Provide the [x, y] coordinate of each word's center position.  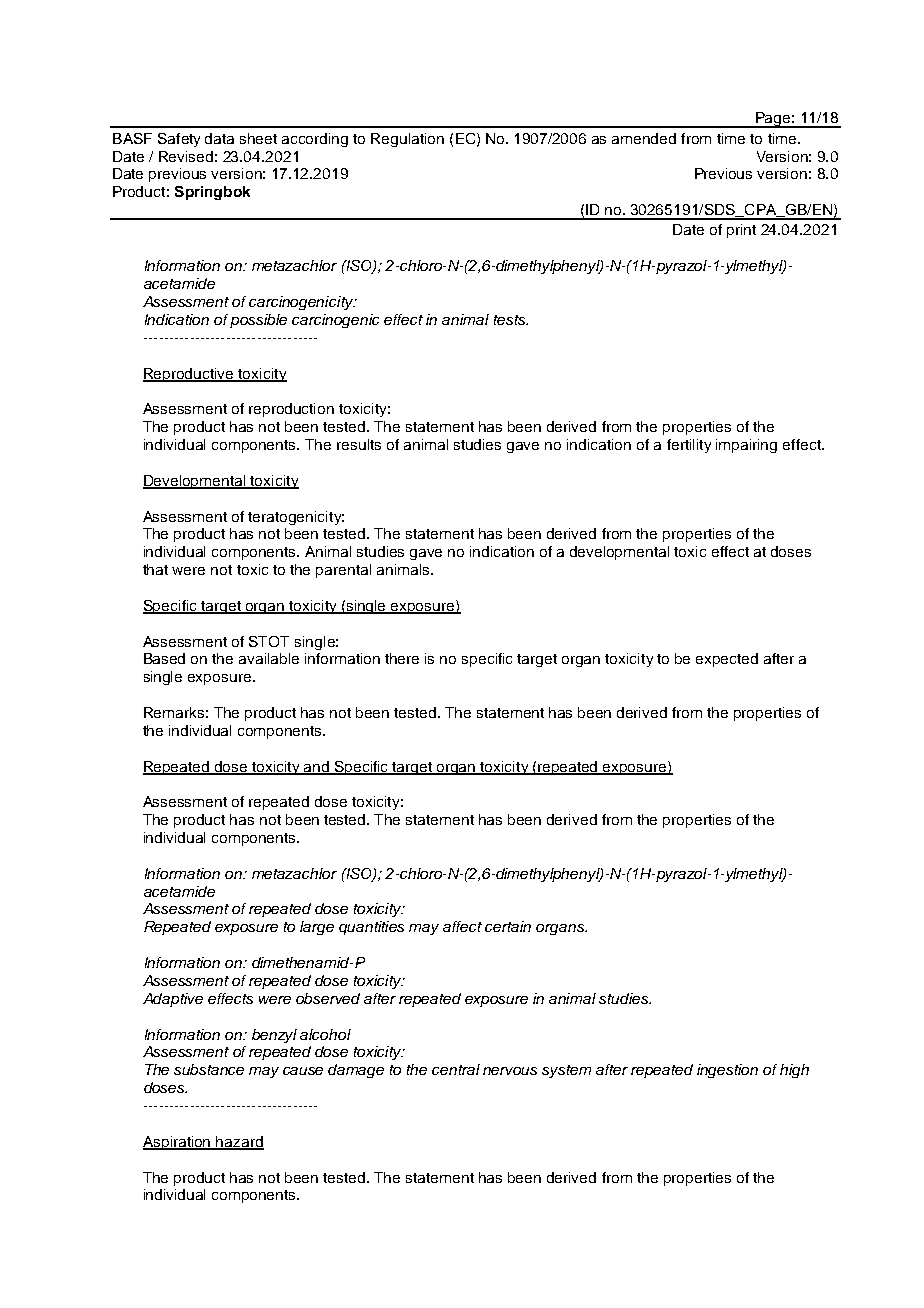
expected [727, 660]
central [456, 1069]
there [402, 658]
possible [258, 321]
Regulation [407, 140]
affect [462, 926]
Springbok [212, 193]
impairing [746, 446]
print [741, 231]
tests [511, 320]
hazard [239, 1143]
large [317, 928]
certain [508, 926]
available [269, 658]
